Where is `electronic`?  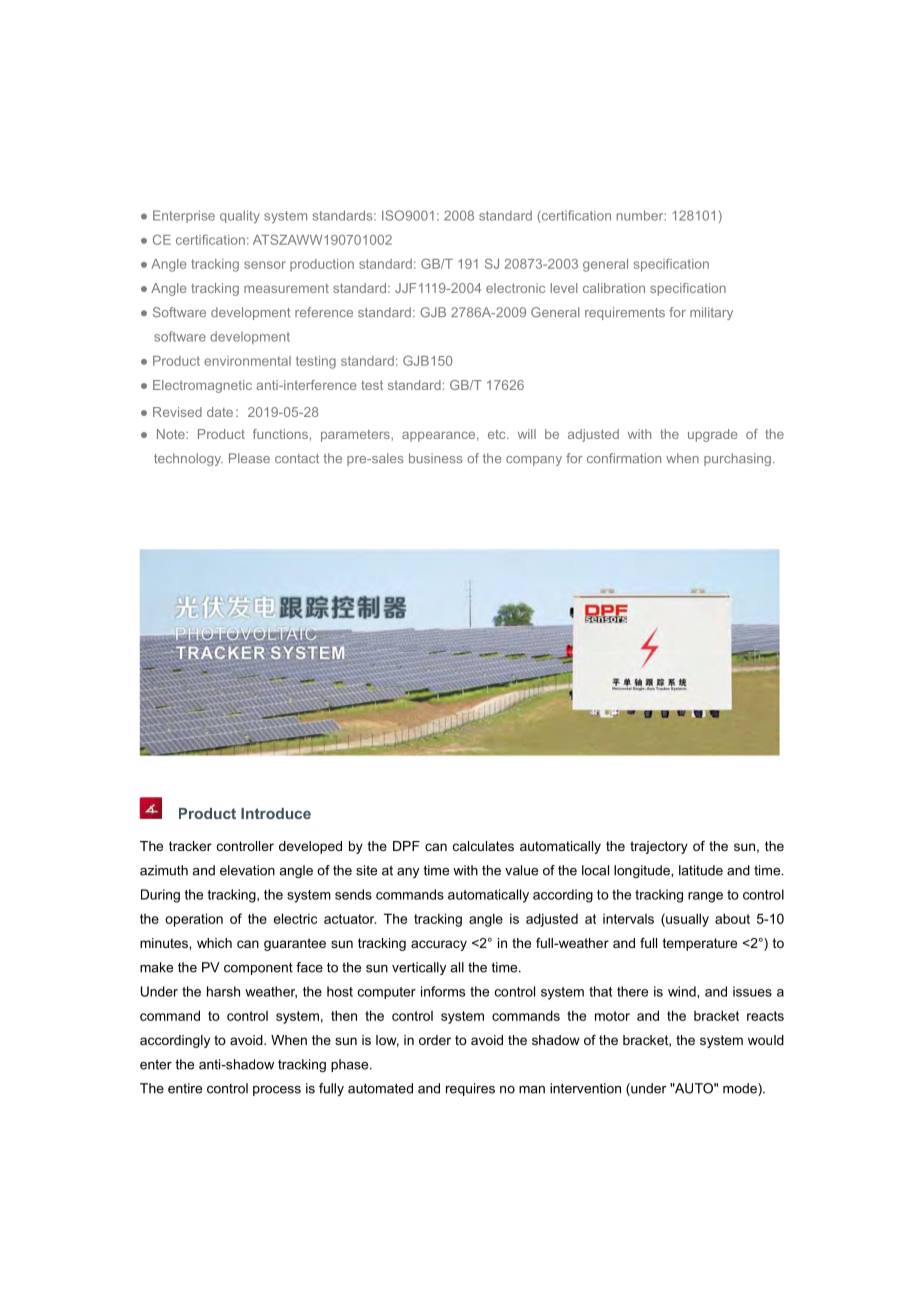
electronic is located at coordinates (515, 288).
